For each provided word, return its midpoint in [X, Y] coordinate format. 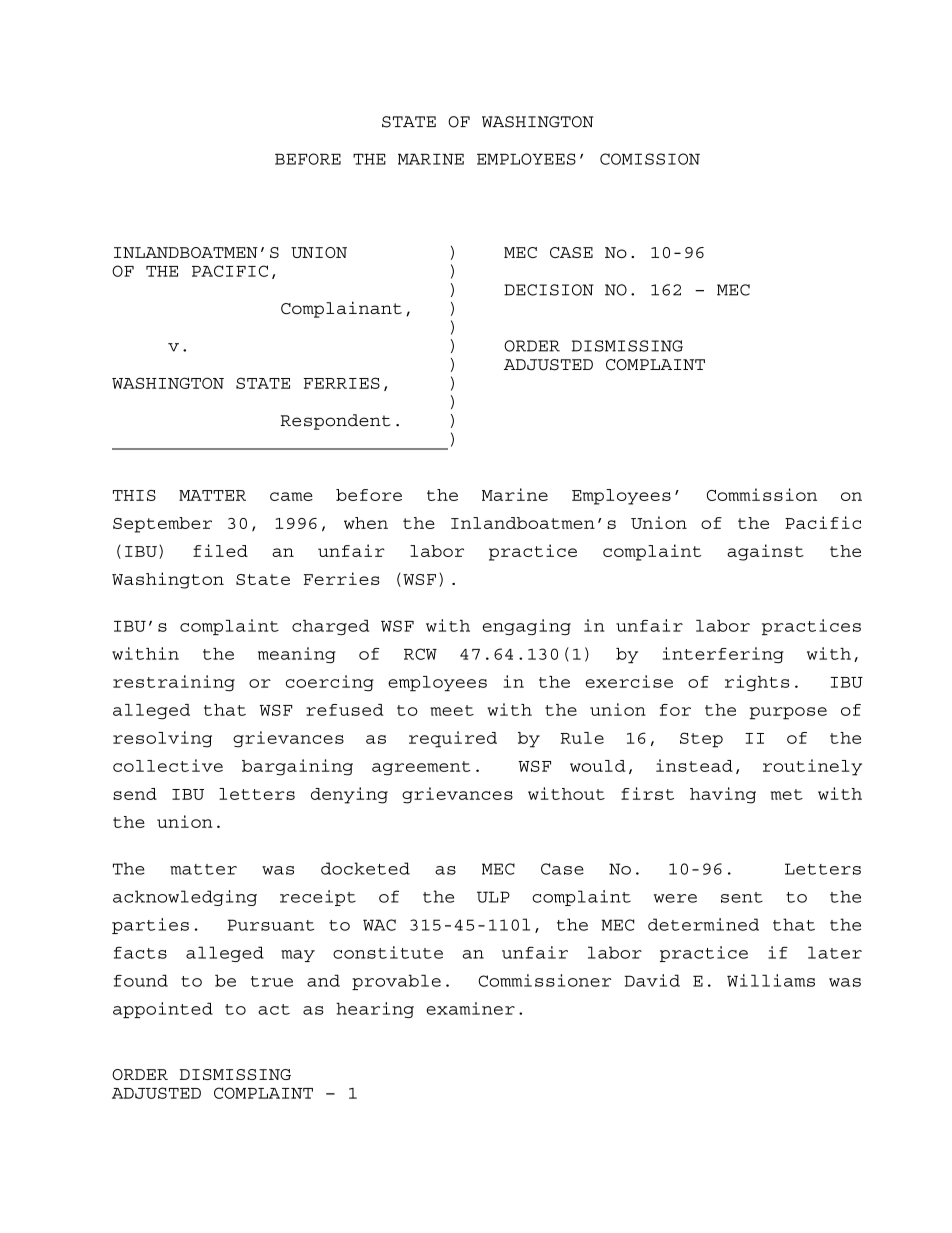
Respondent [335, 422]
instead [694, 765]
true [272, 981]
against [765, 552]
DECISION [549, 290]
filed [220, 550]
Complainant [341, 309]
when [366, 523]
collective [168, 765]
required [453, 739]
